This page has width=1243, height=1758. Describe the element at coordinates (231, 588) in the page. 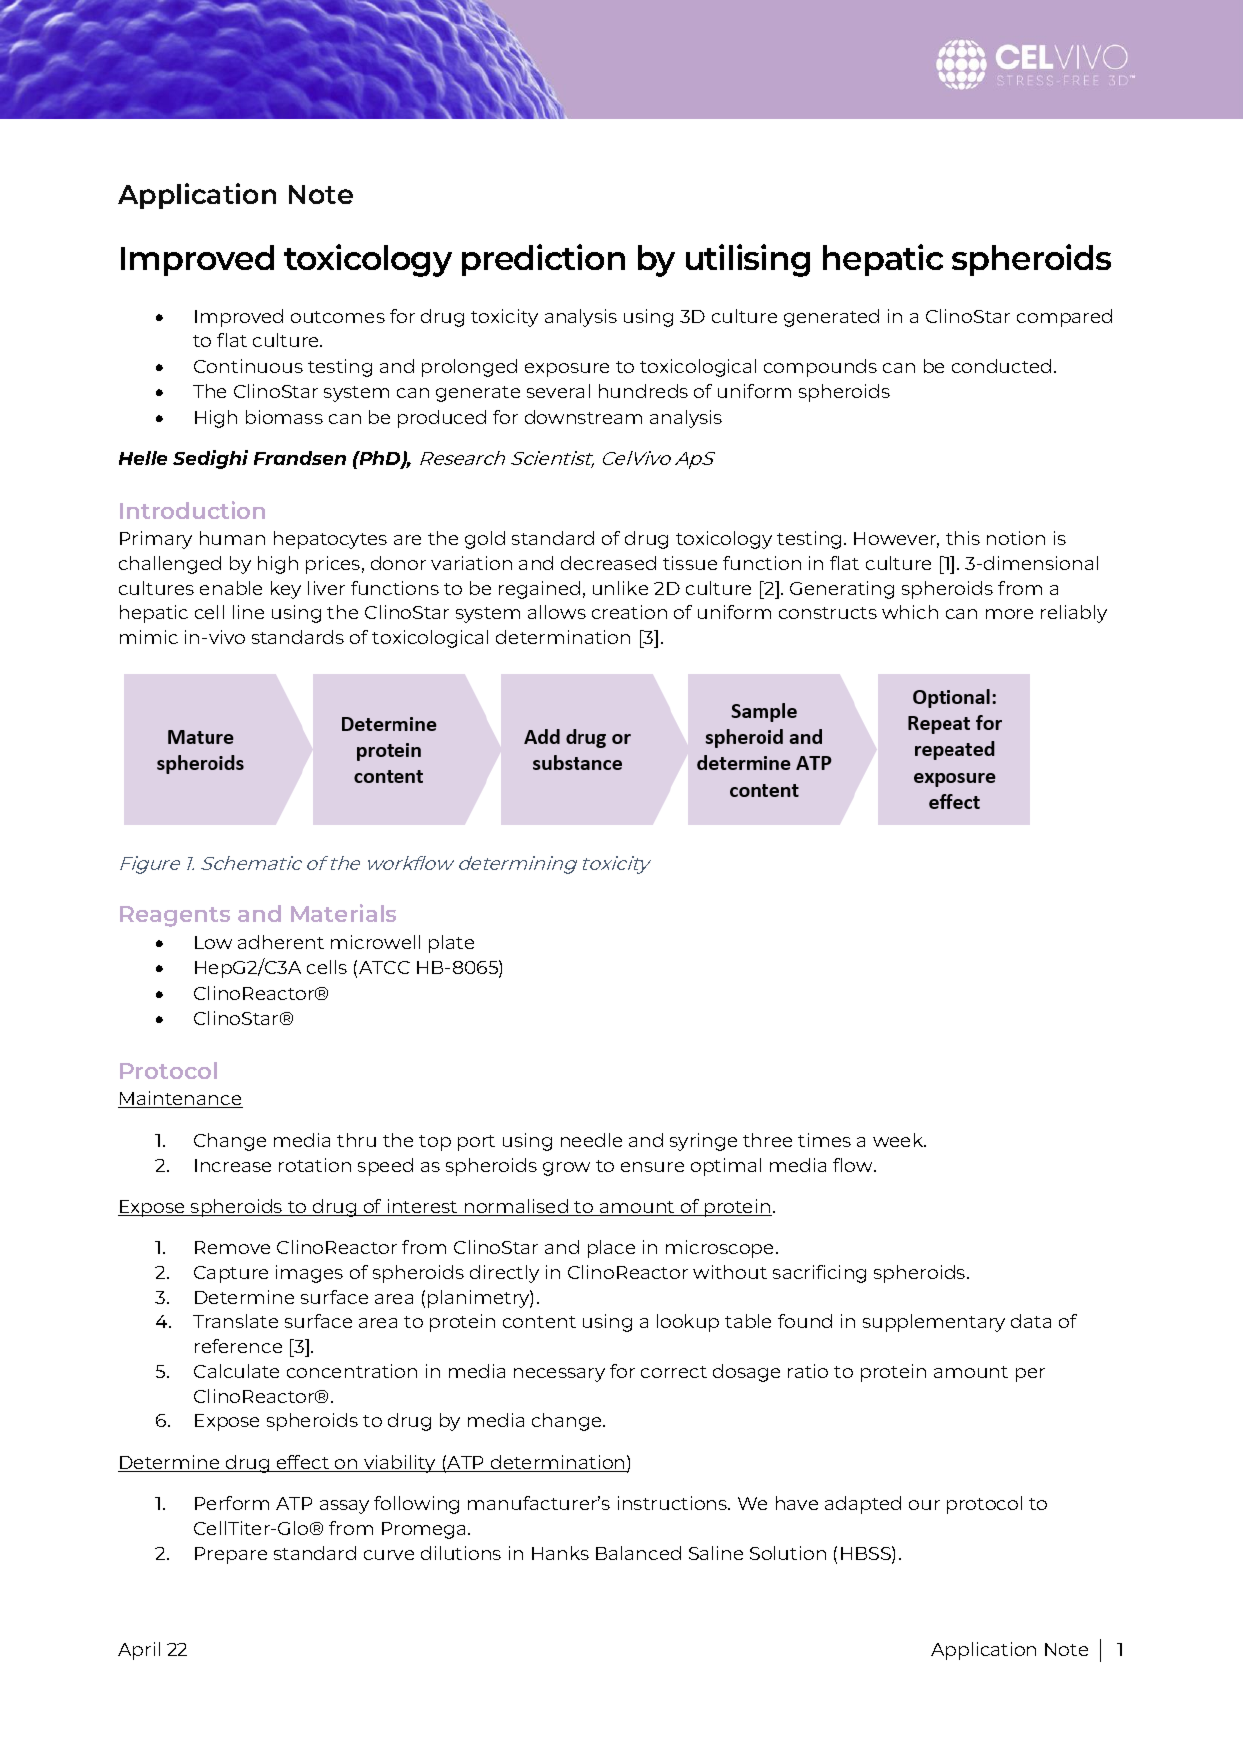

I see `enable` at that location.
